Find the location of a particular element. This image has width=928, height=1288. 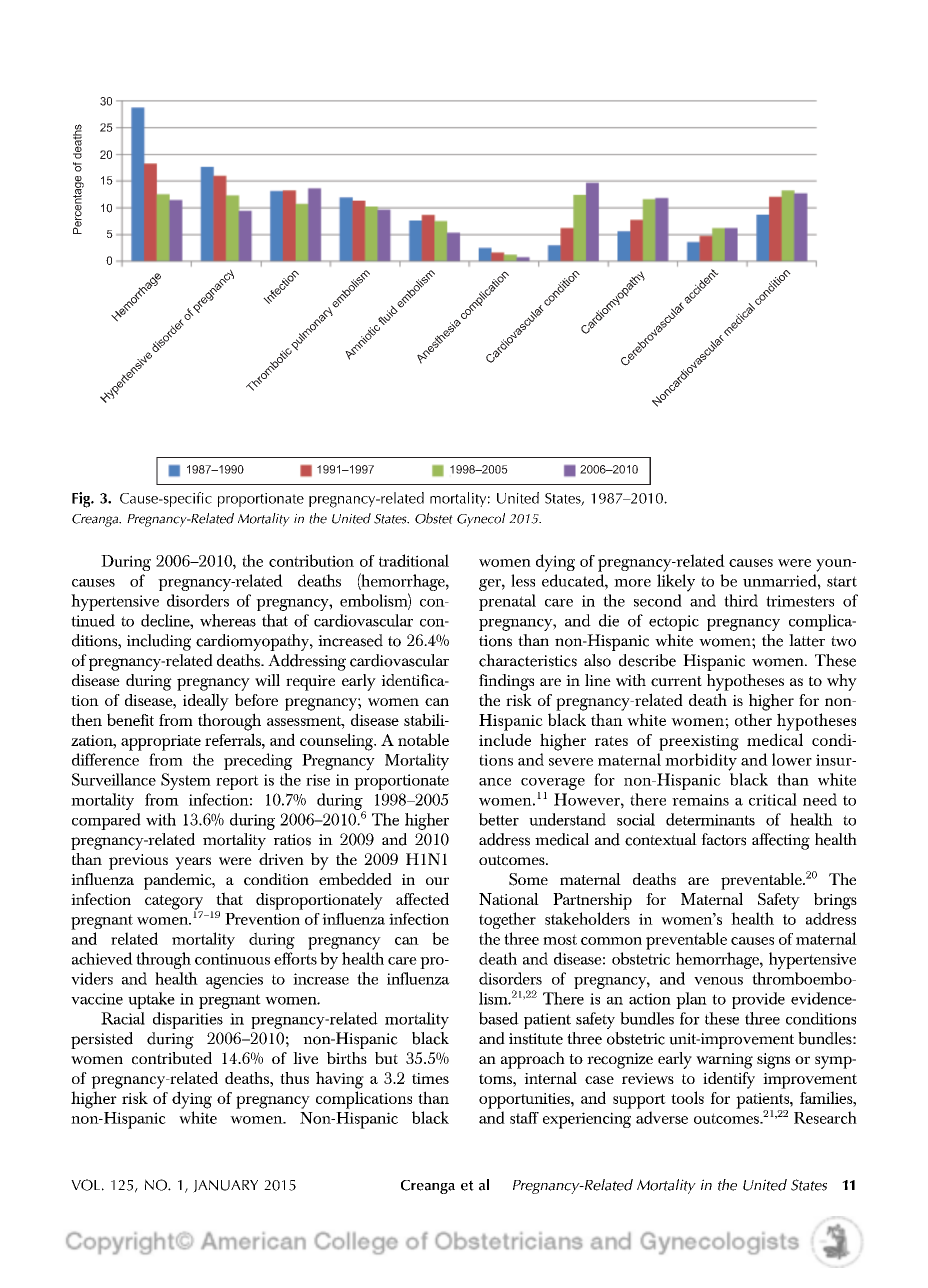

Gynecol is located at coordinates (481, 520).
